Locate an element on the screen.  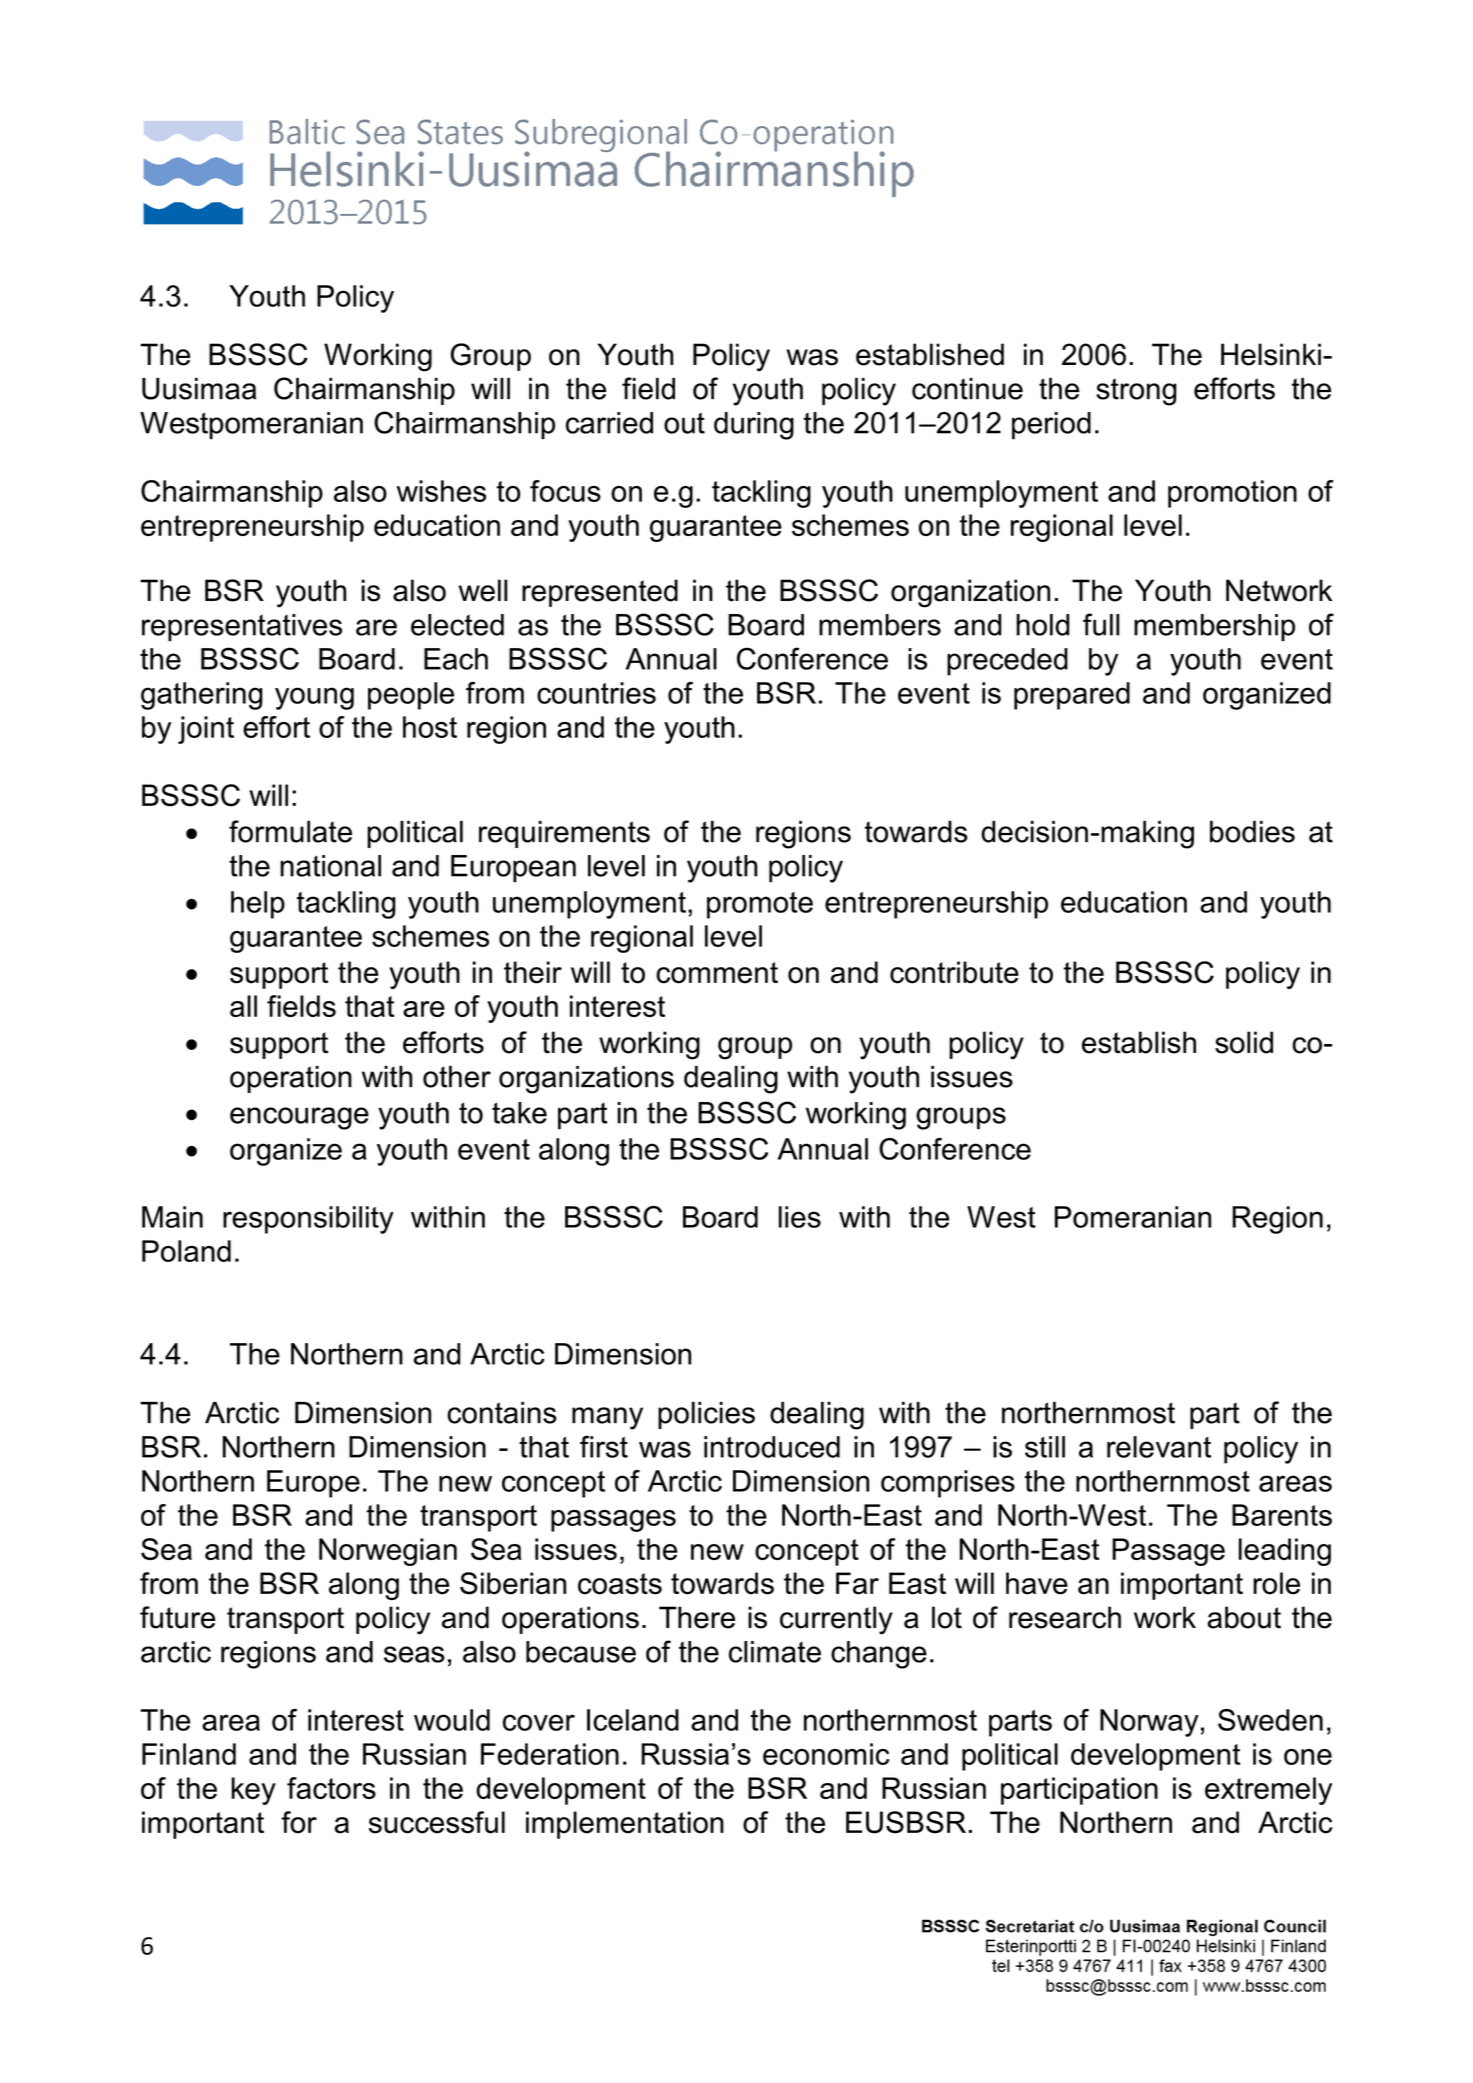
Poland is located at coordinates (186, 1251).
